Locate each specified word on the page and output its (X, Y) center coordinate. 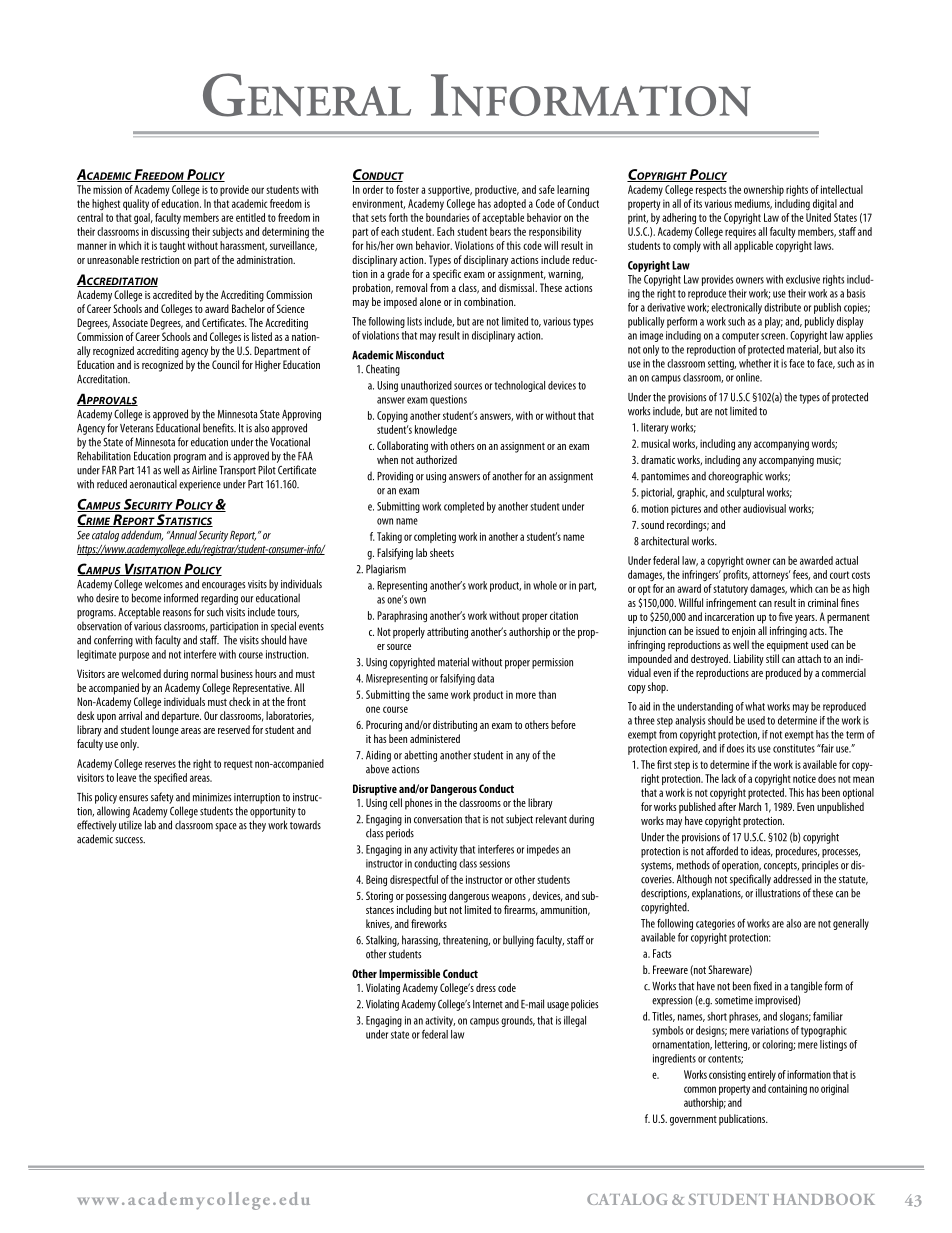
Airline (204, 470)
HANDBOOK (824, 1199)
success (130, 840)
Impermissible (409, 975)
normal (204, 673)
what (755, 706)
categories (715, 924)
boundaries (447, 217)
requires (740, 232)
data (485, 678)
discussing (170, 232)
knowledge (436, 430)
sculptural (745, 493)
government (693, 1121)
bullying (518, 941)
